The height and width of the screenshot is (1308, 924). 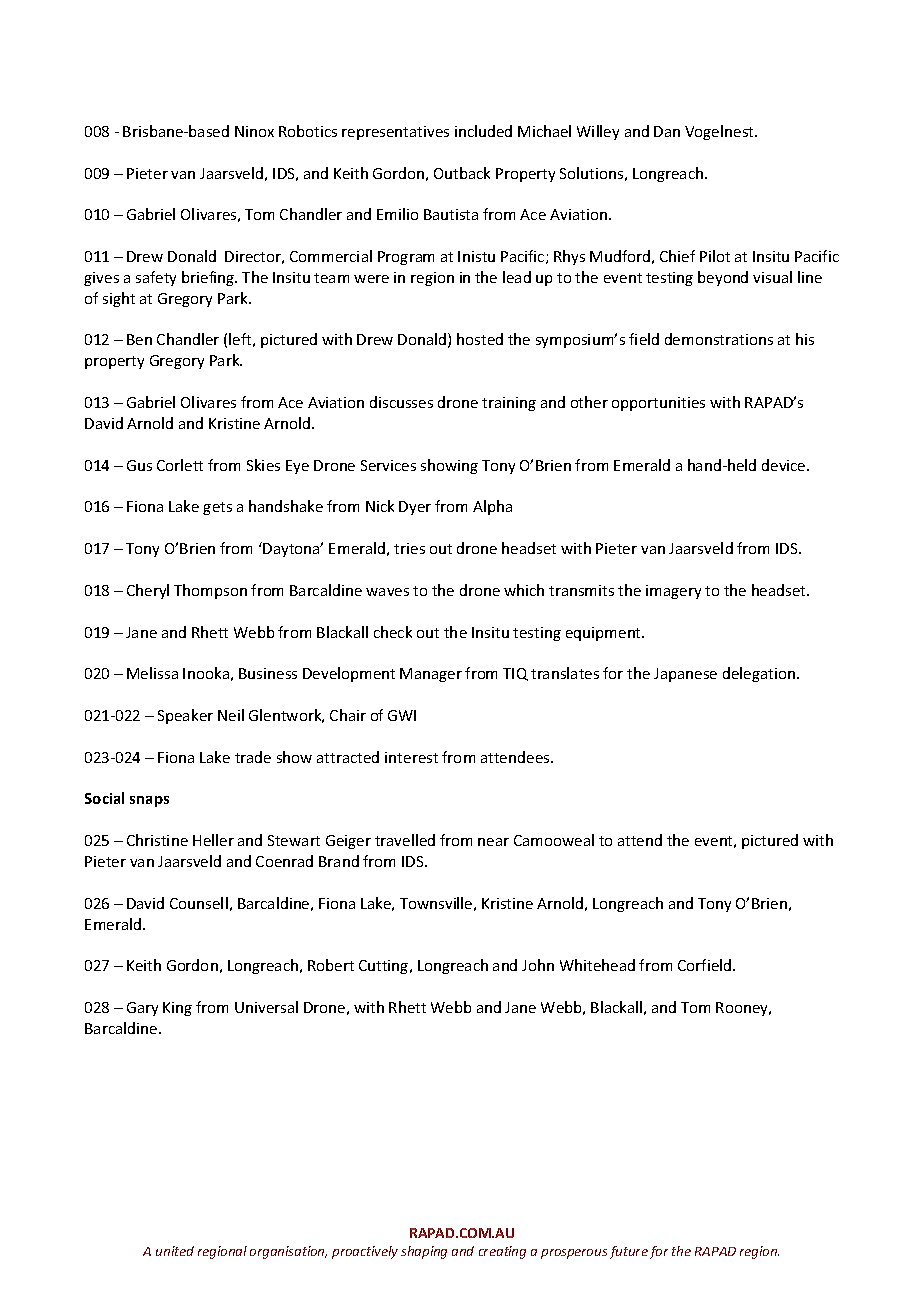 I want to click on King, so click(x=177, y=1009).
